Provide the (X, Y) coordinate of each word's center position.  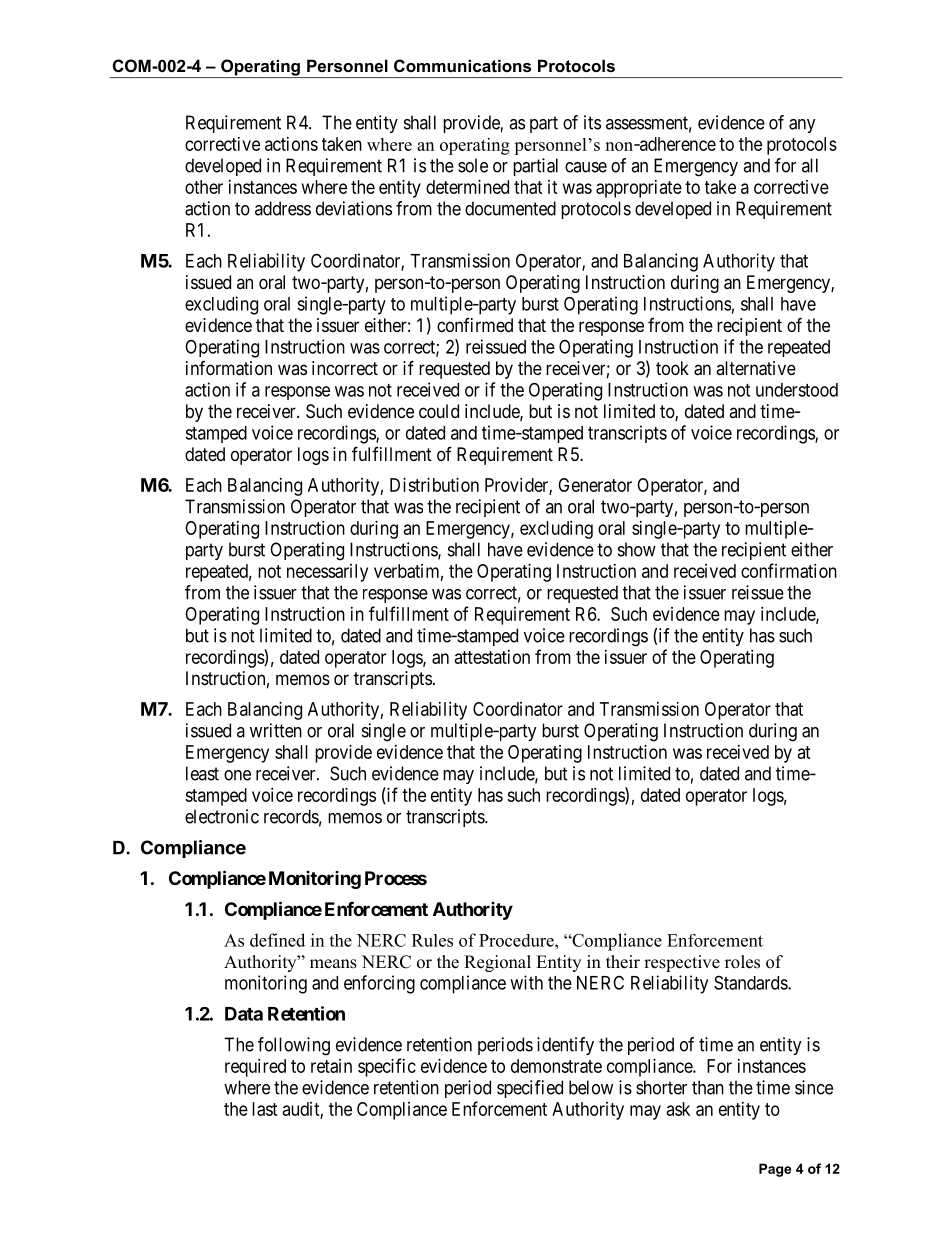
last (265, 1109)
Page (775, 1170)
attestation (492, 657)
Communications (462, 65)
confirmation (789, 570)
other (204, 187)
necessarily (327, 573)
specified (530, 1089)
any (802, 126)
